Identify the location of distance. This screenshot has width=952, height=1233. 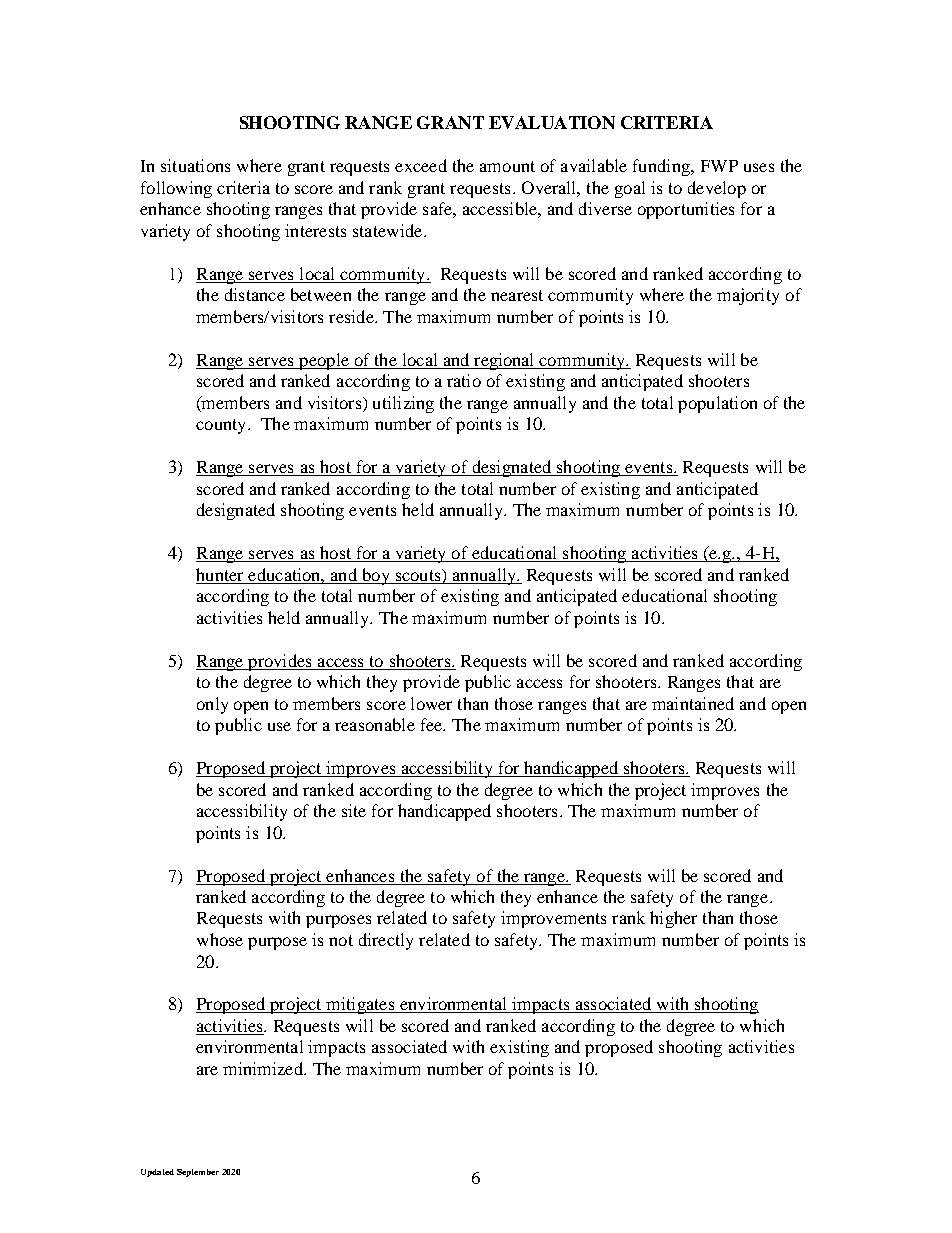
(255, 294).
